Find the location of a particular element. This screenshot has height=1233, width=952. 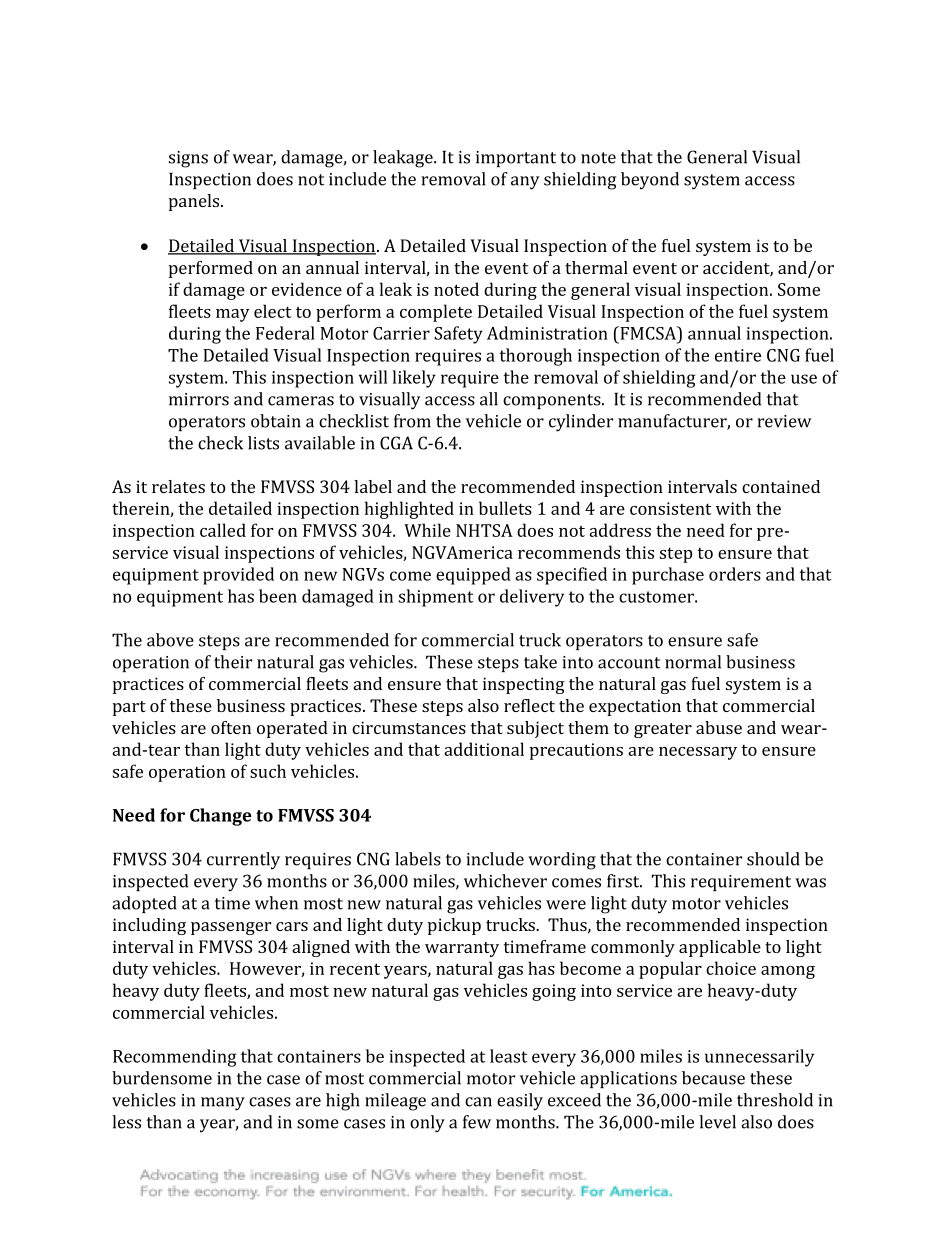

shipment is located at coordinates (436, 598).
